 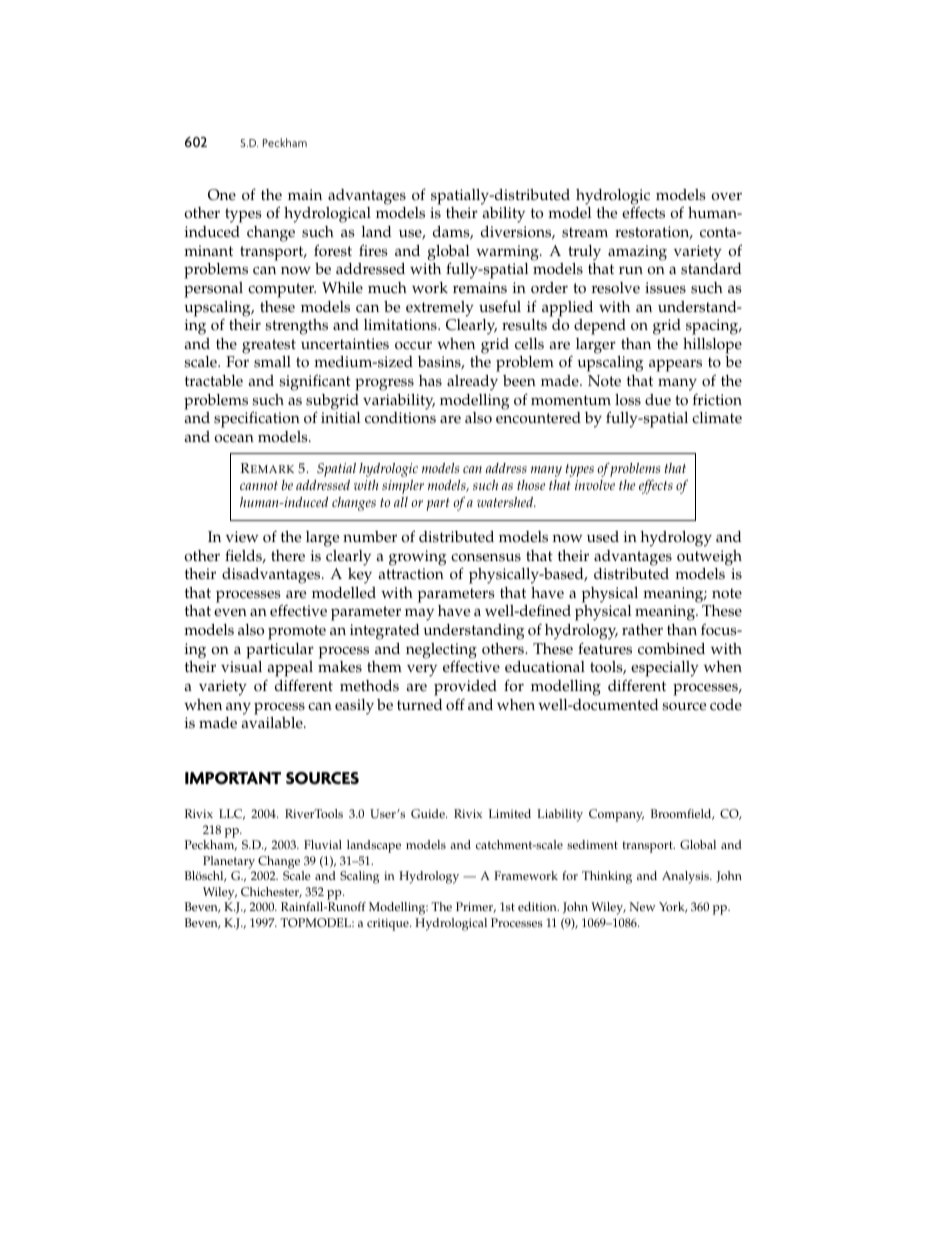 What do you see at coordinates (508, 253) in the image?
I see `warming` at bounding box center [508, 253].
